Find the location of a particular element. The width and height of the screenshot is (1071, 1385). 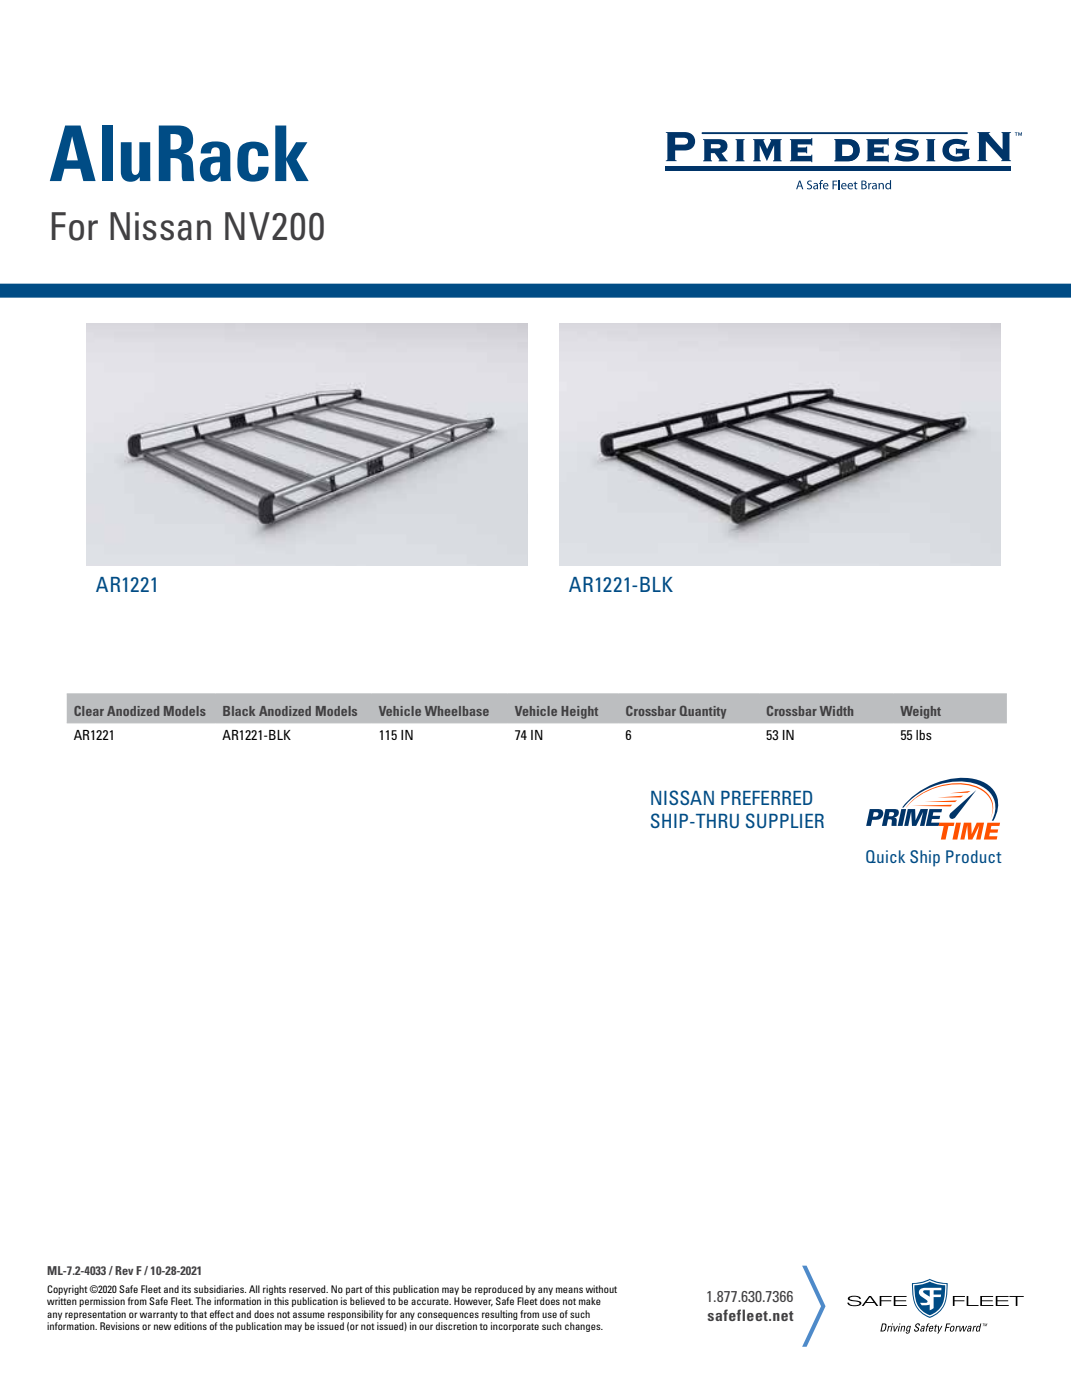

Black is located at coordinates (239, 711).
